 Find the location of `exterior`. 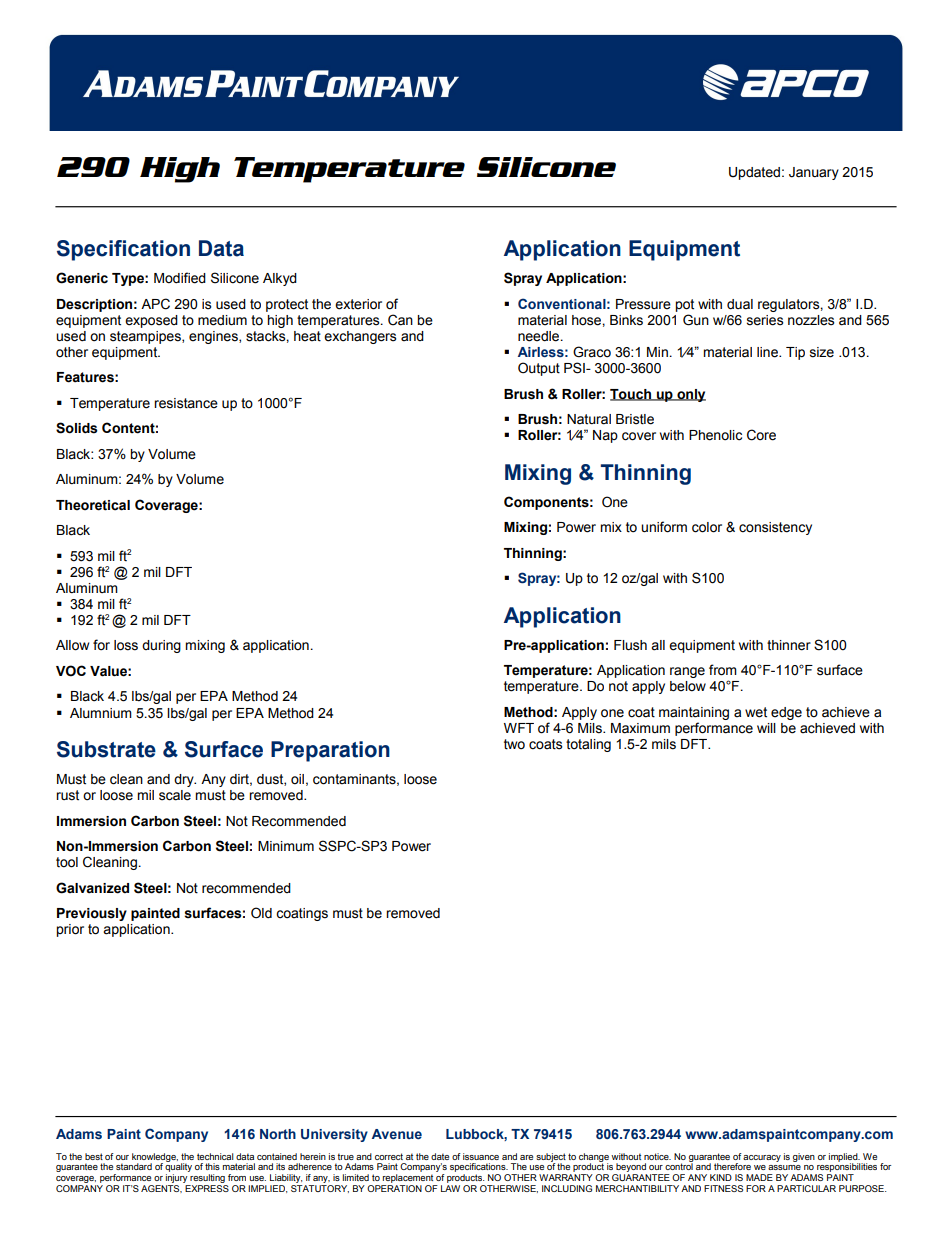

exterior is located at coordinates (358, 304).
